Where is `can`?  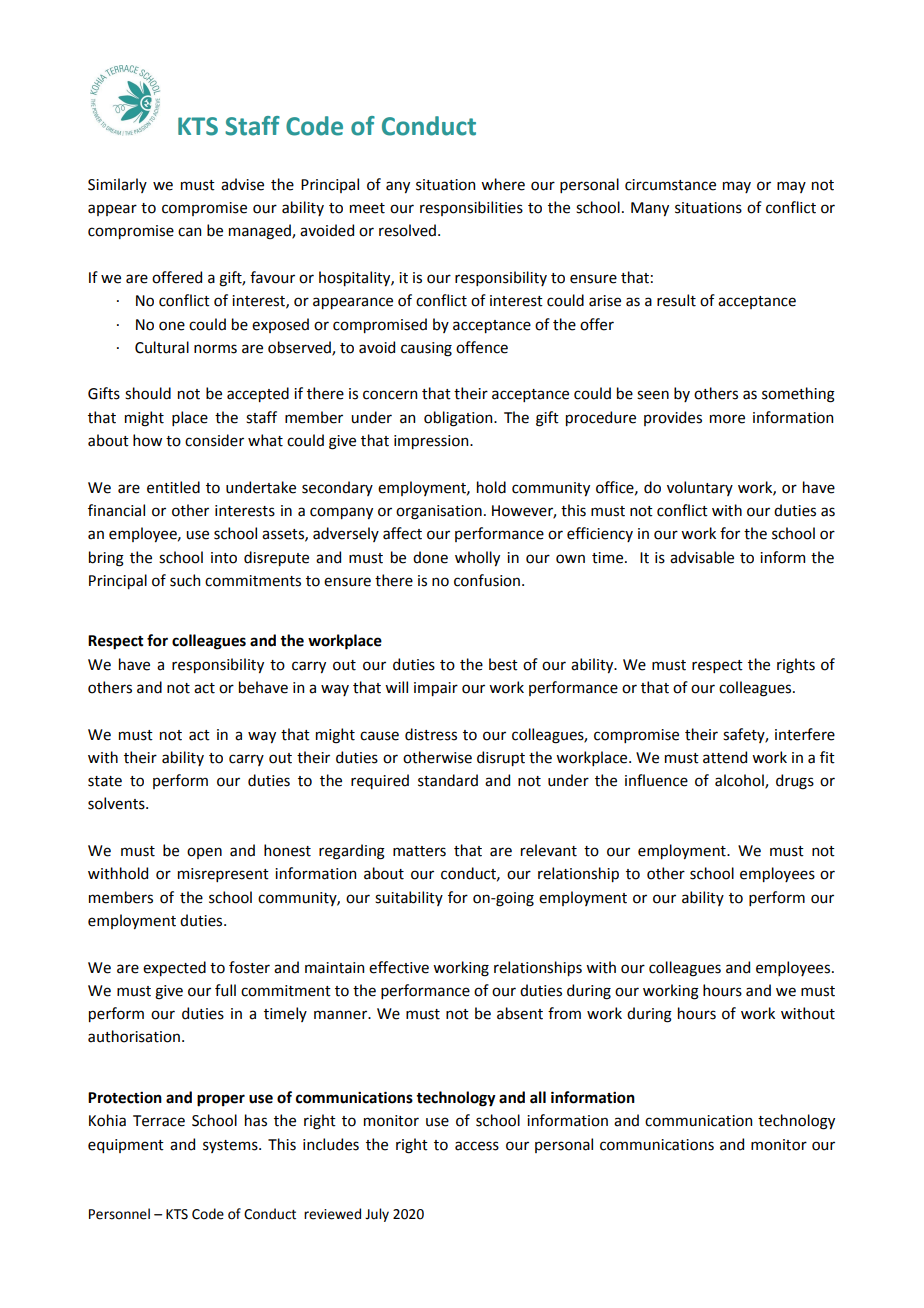
can is located at coordinates (189, 232).
